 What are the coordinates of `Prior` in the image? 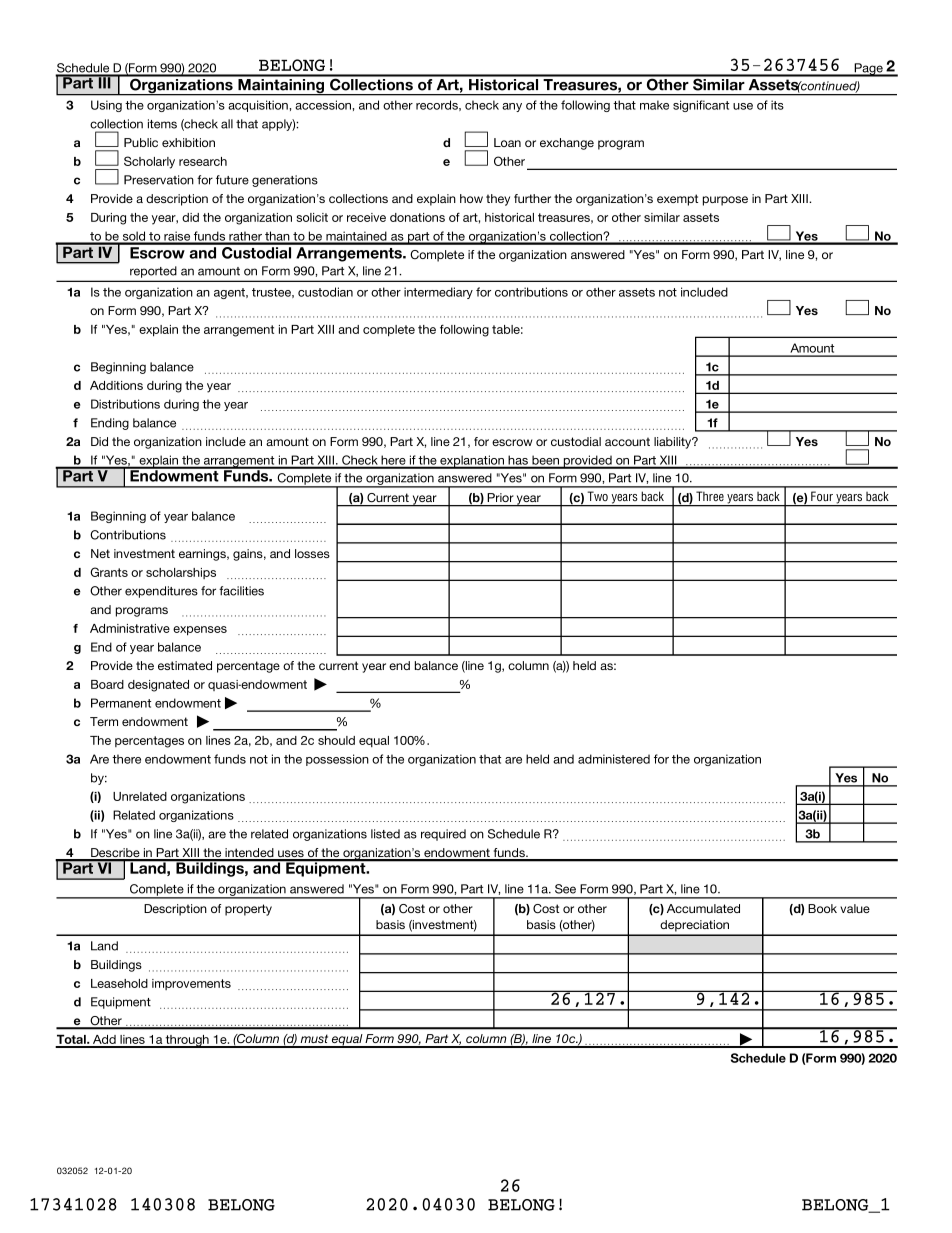 It's located at (500, 497).
